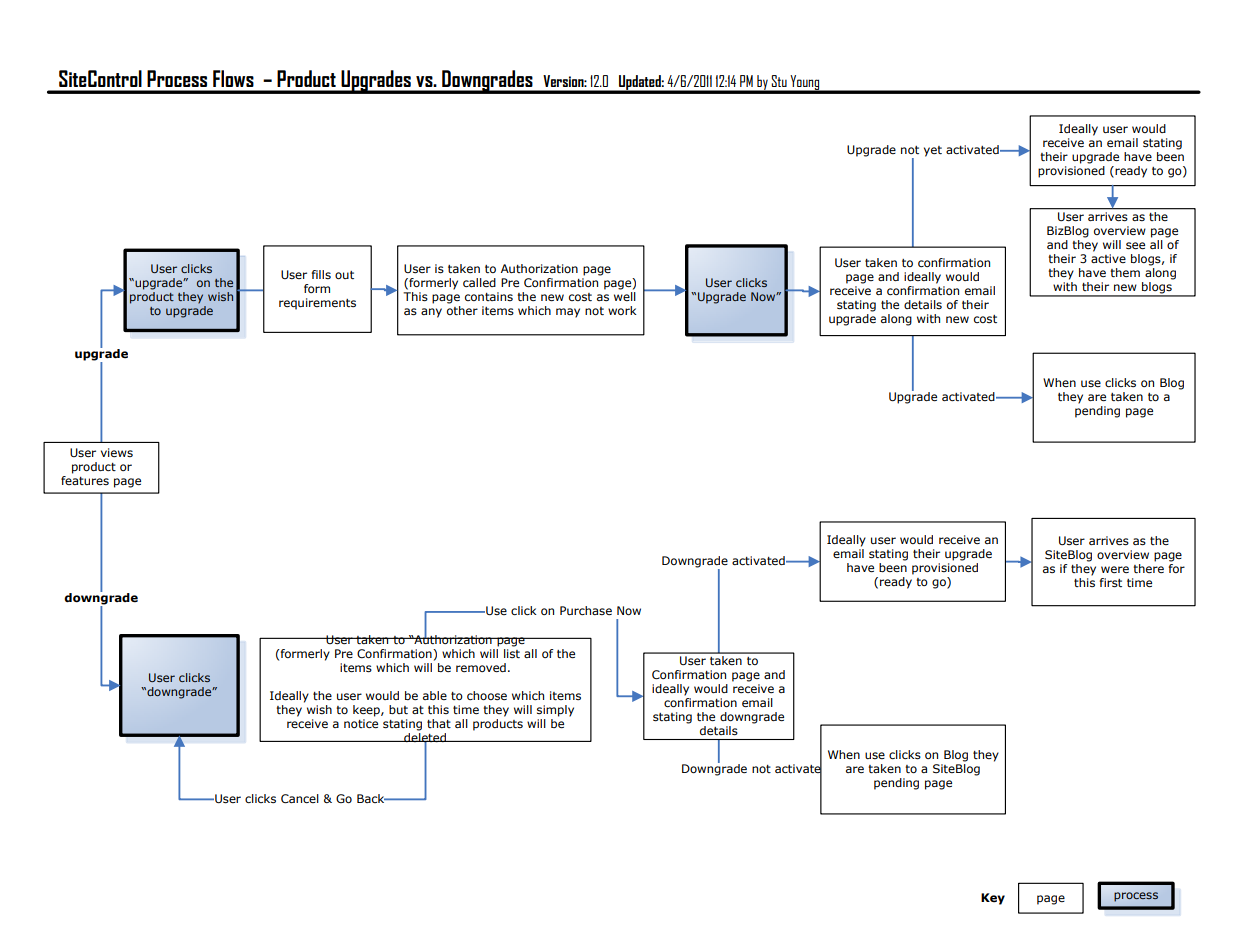 The width and height of the document is (1233, 952). What do you see at coordinates (85, 480) in the document?
I see `features` at bounding box center [85, 480].
